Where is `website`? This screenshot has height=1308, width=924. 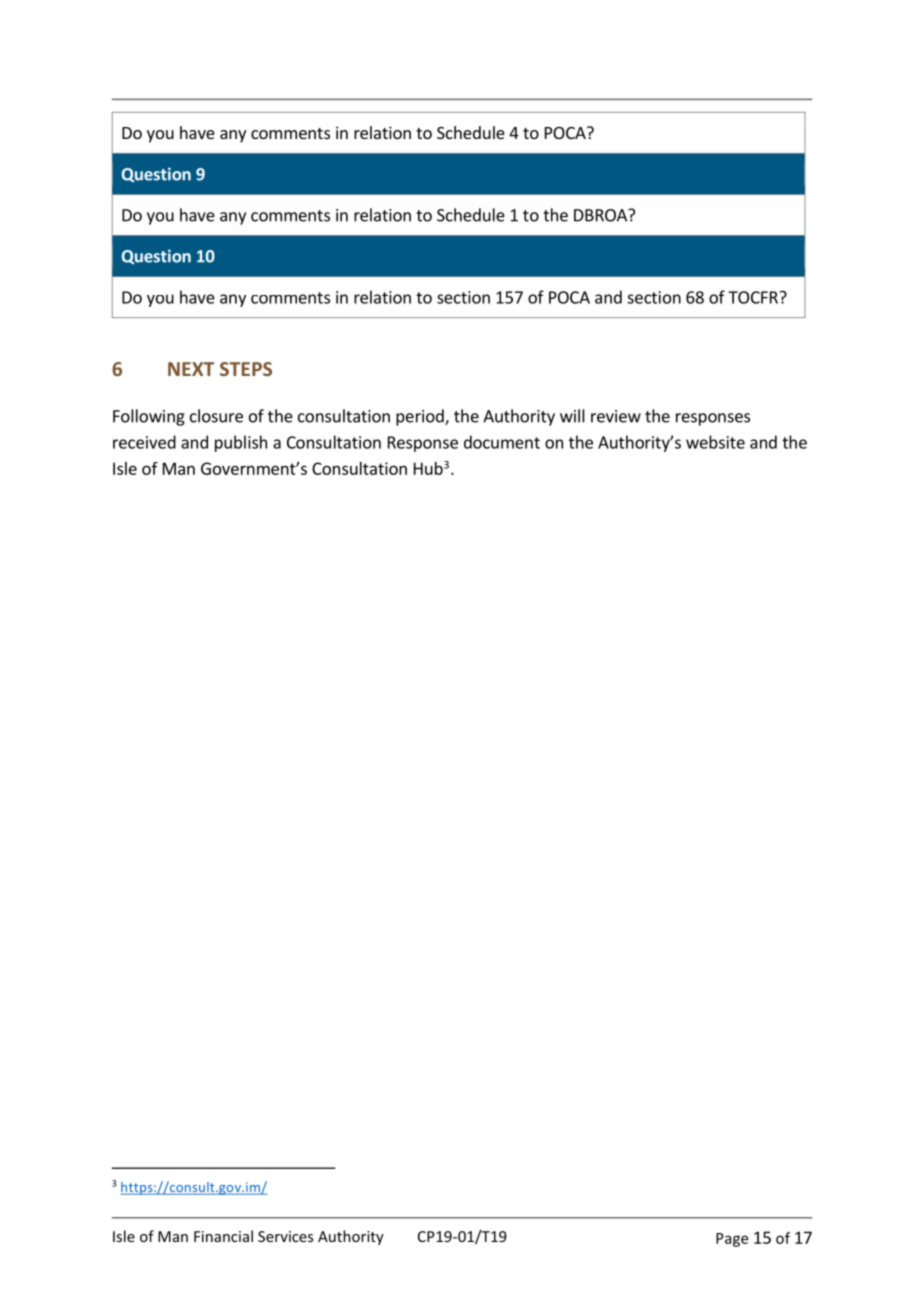 website is located at coordinates (715, 442).
